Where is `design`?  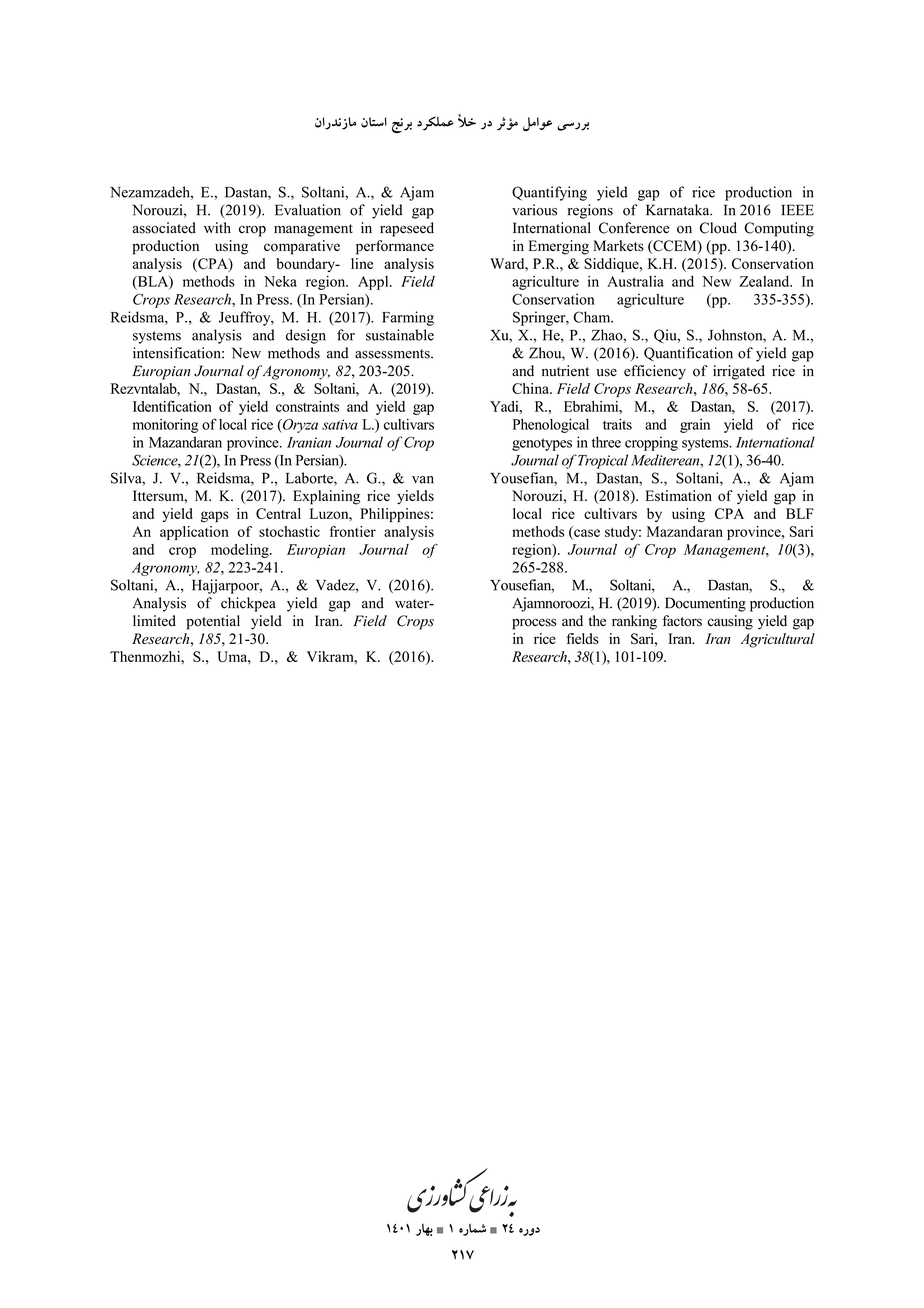 design is located at coordinates (306, 336).
